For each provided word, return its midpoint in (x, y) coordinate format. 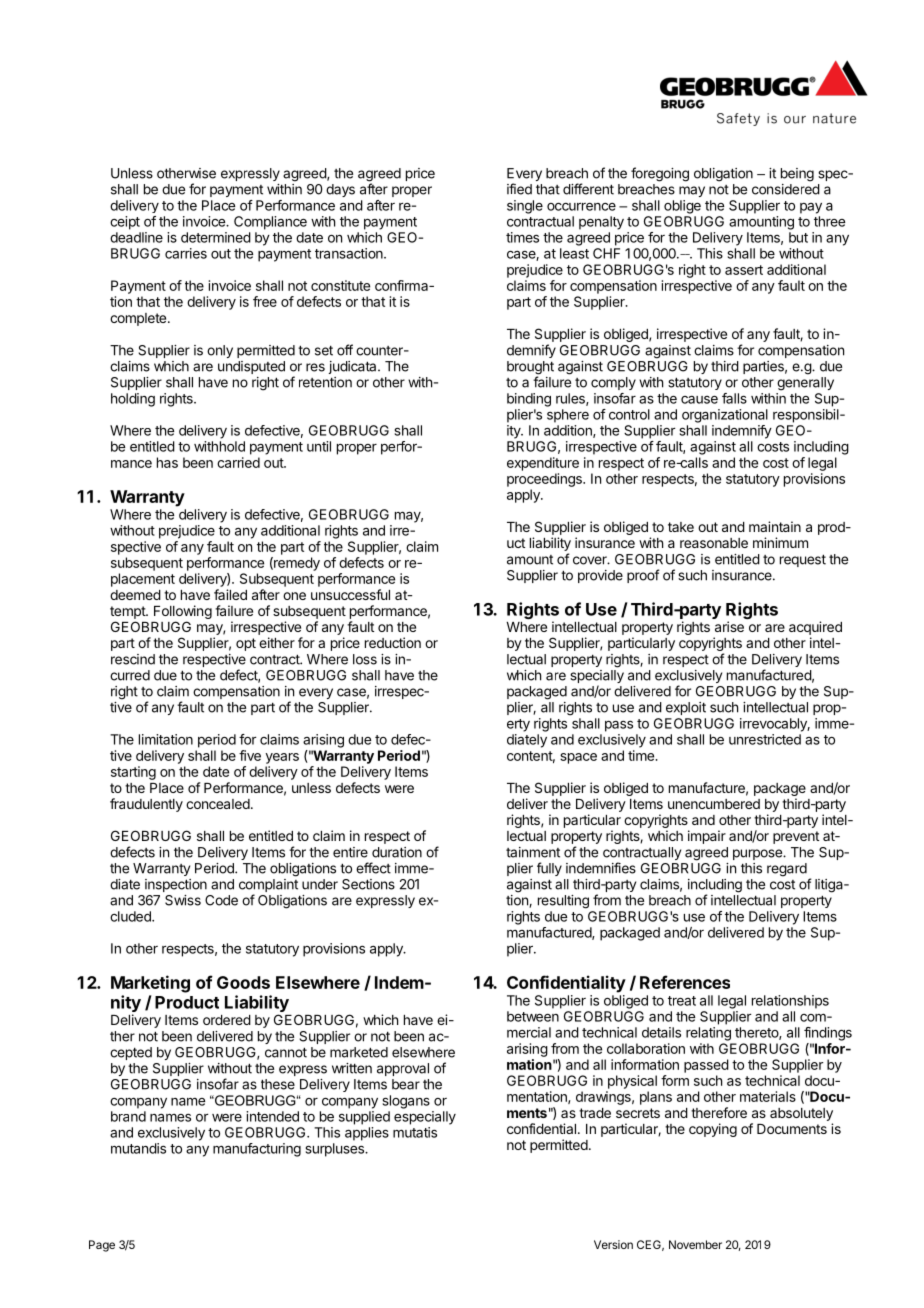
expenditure (543, 464)
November (695, 1244)
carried (238, 462)
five (250, 755)
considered (786, 189)
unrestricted (765, 739)
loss (365, 659)
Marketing (150, 984)
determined (216, 237)
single (525, 207)
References (685, 982)
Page (102, 1246)
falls (734, 398)
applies (367, 1134)
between (533, 1016)
